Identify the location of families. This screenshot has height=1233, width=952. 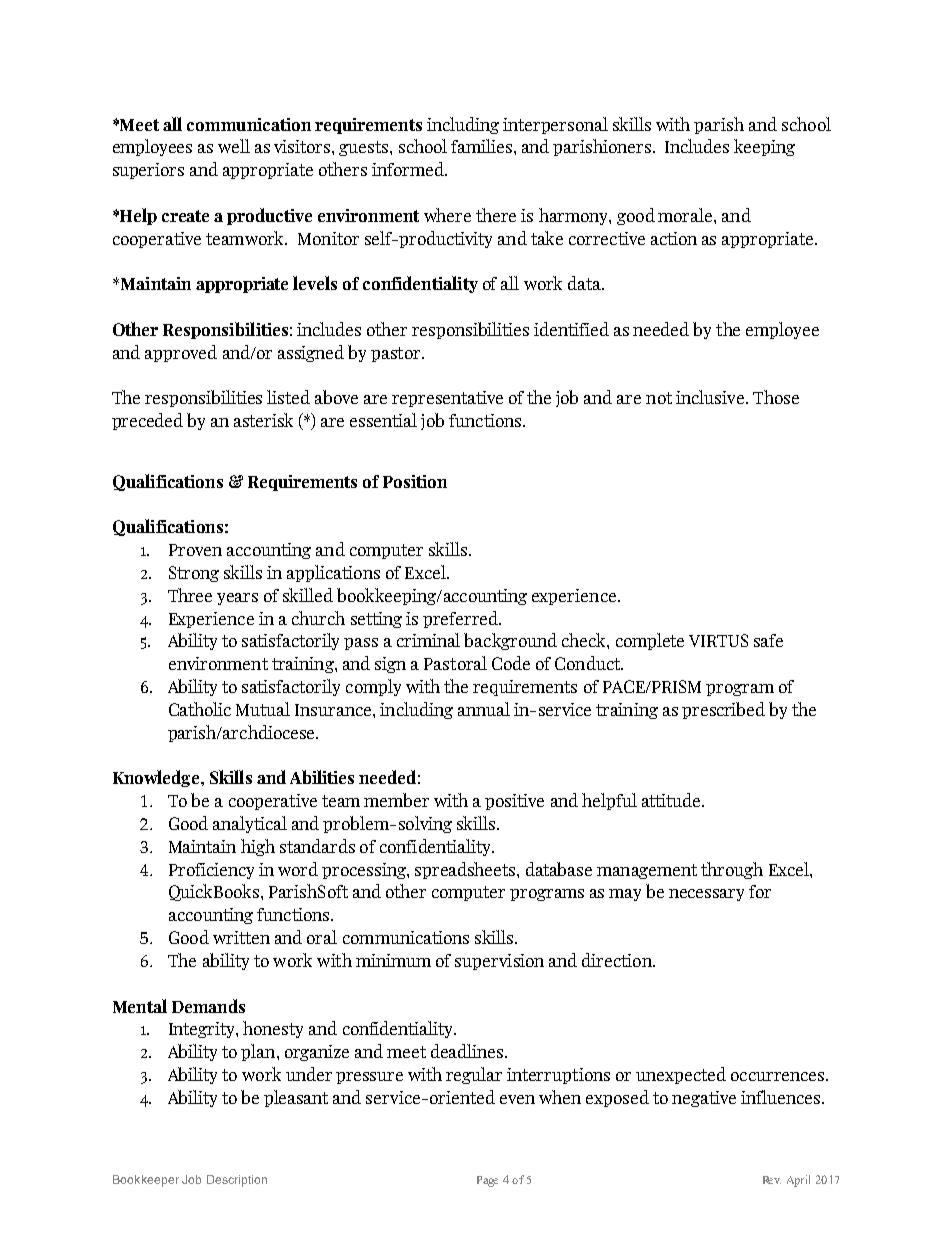
(481, 146).
